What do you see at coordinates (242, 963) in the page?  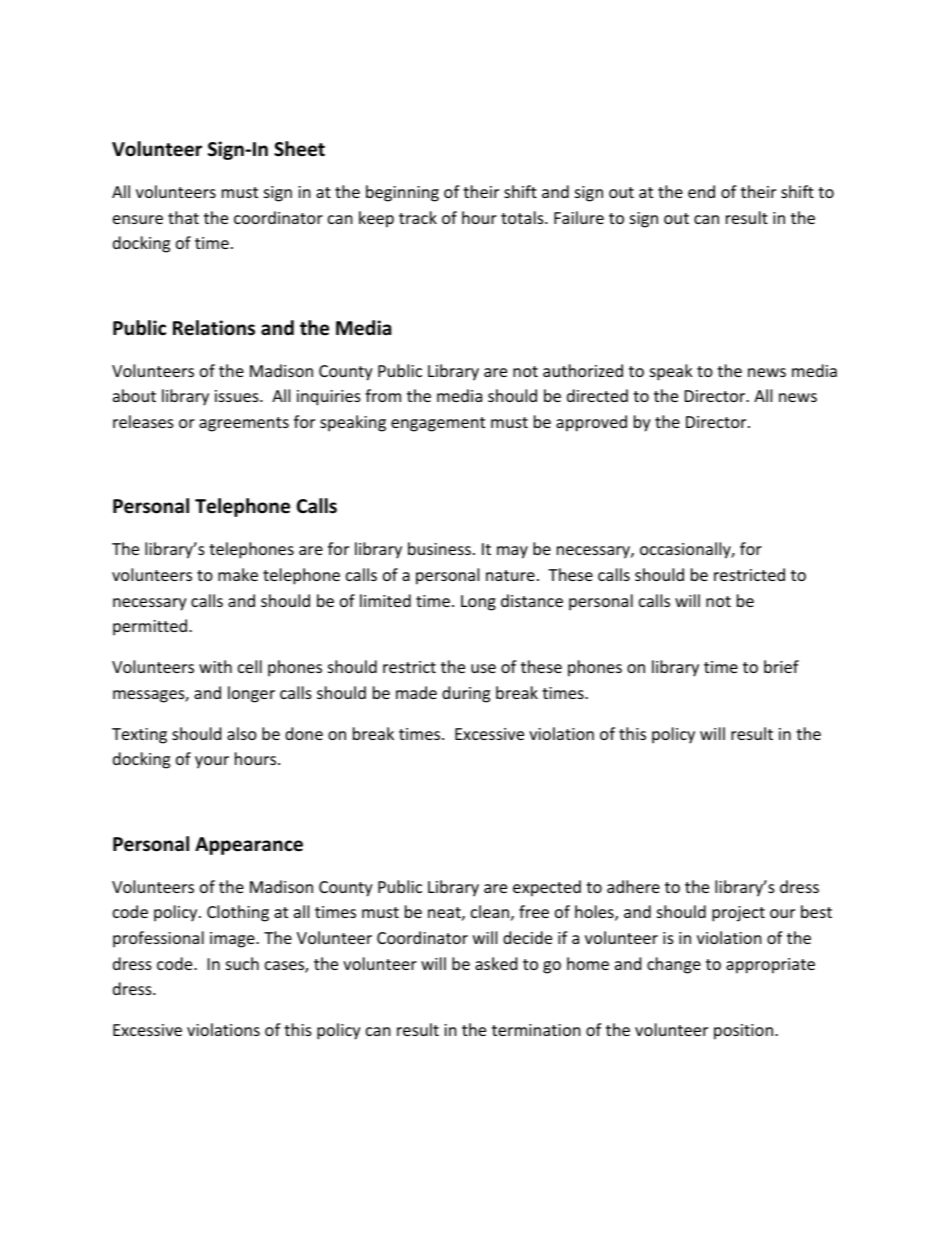 I see `such` at bounding box center [242, 963].
